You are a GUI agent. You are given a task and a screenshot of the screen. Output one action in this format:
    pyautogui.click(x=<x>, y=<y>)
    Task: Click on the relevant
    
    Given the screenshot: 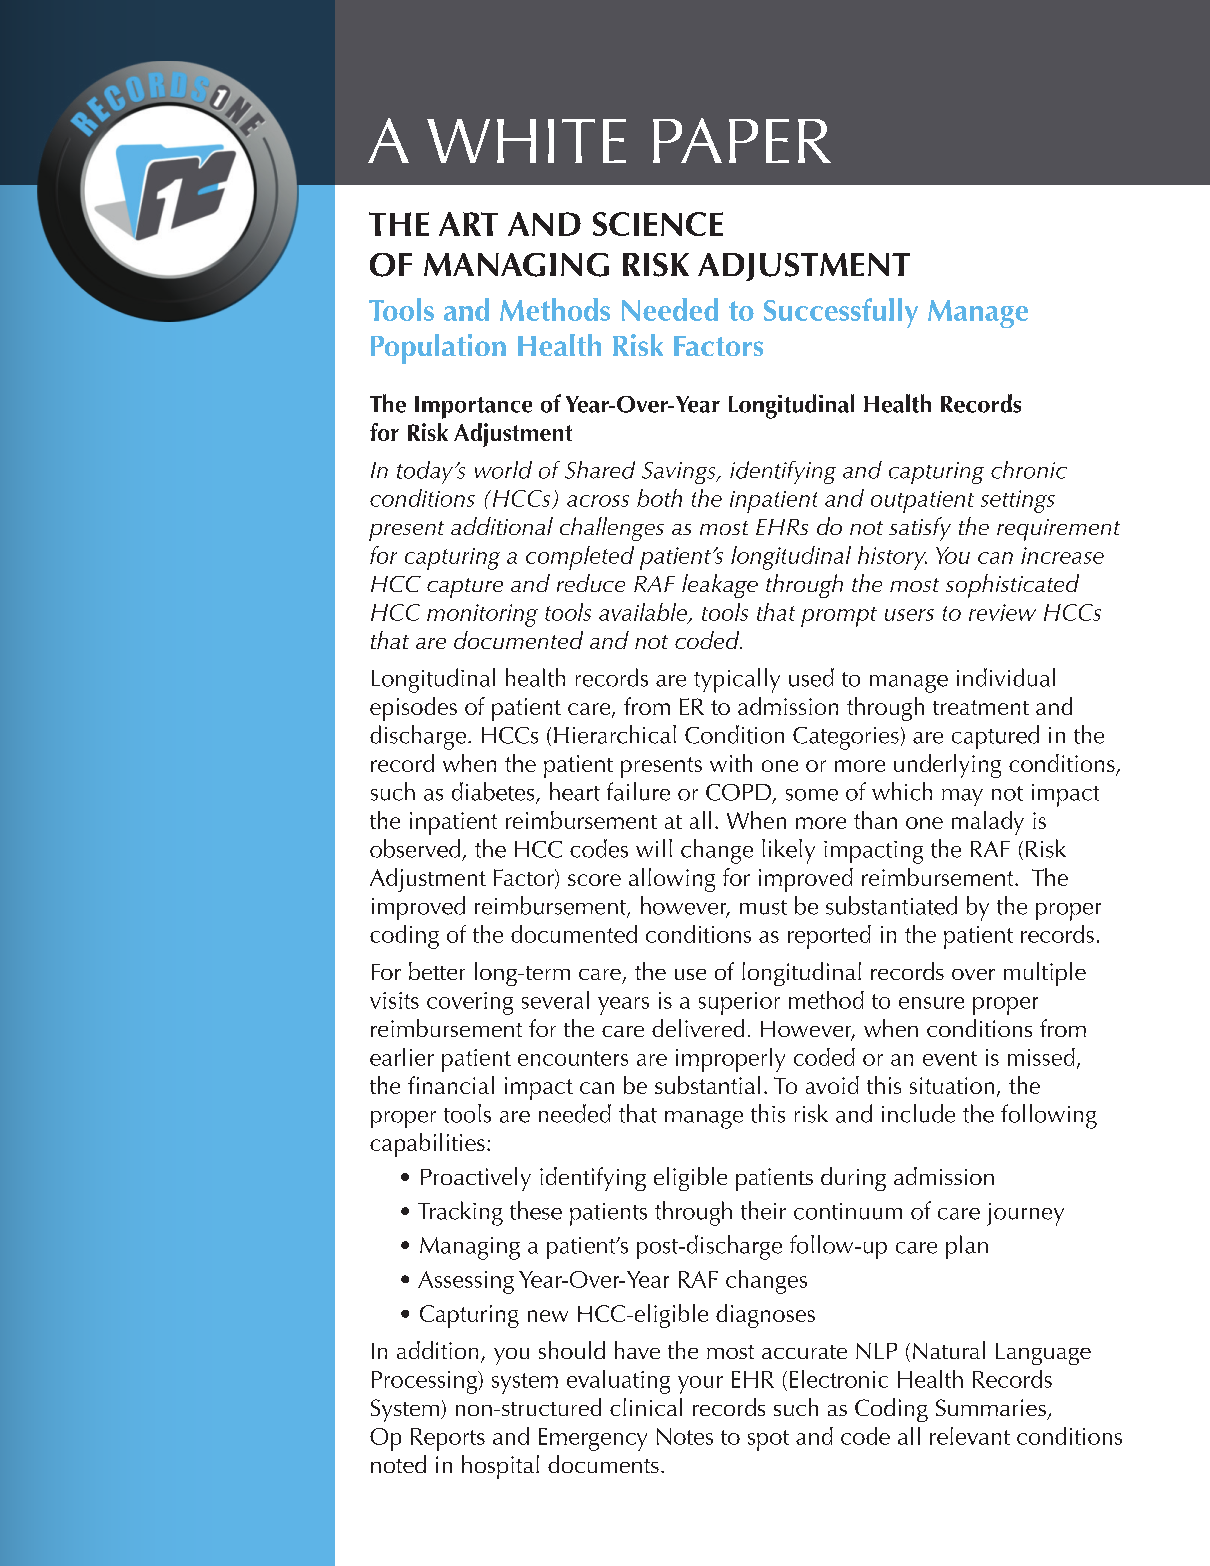 What is the action you would take?
    pyautogui.click(x=970, y=1436)
